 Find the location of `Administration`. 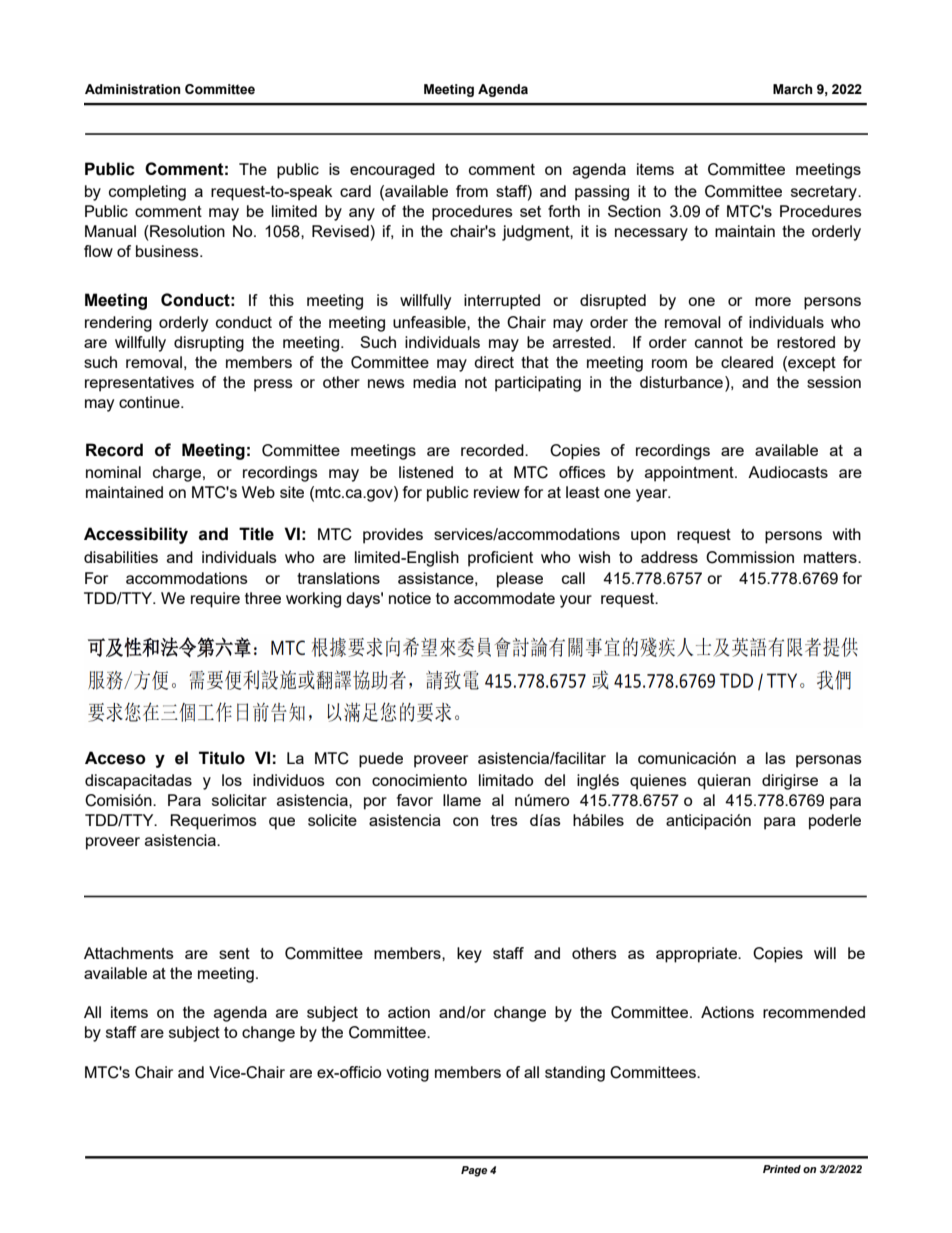

Administration is located at coordinates (132, 89).
